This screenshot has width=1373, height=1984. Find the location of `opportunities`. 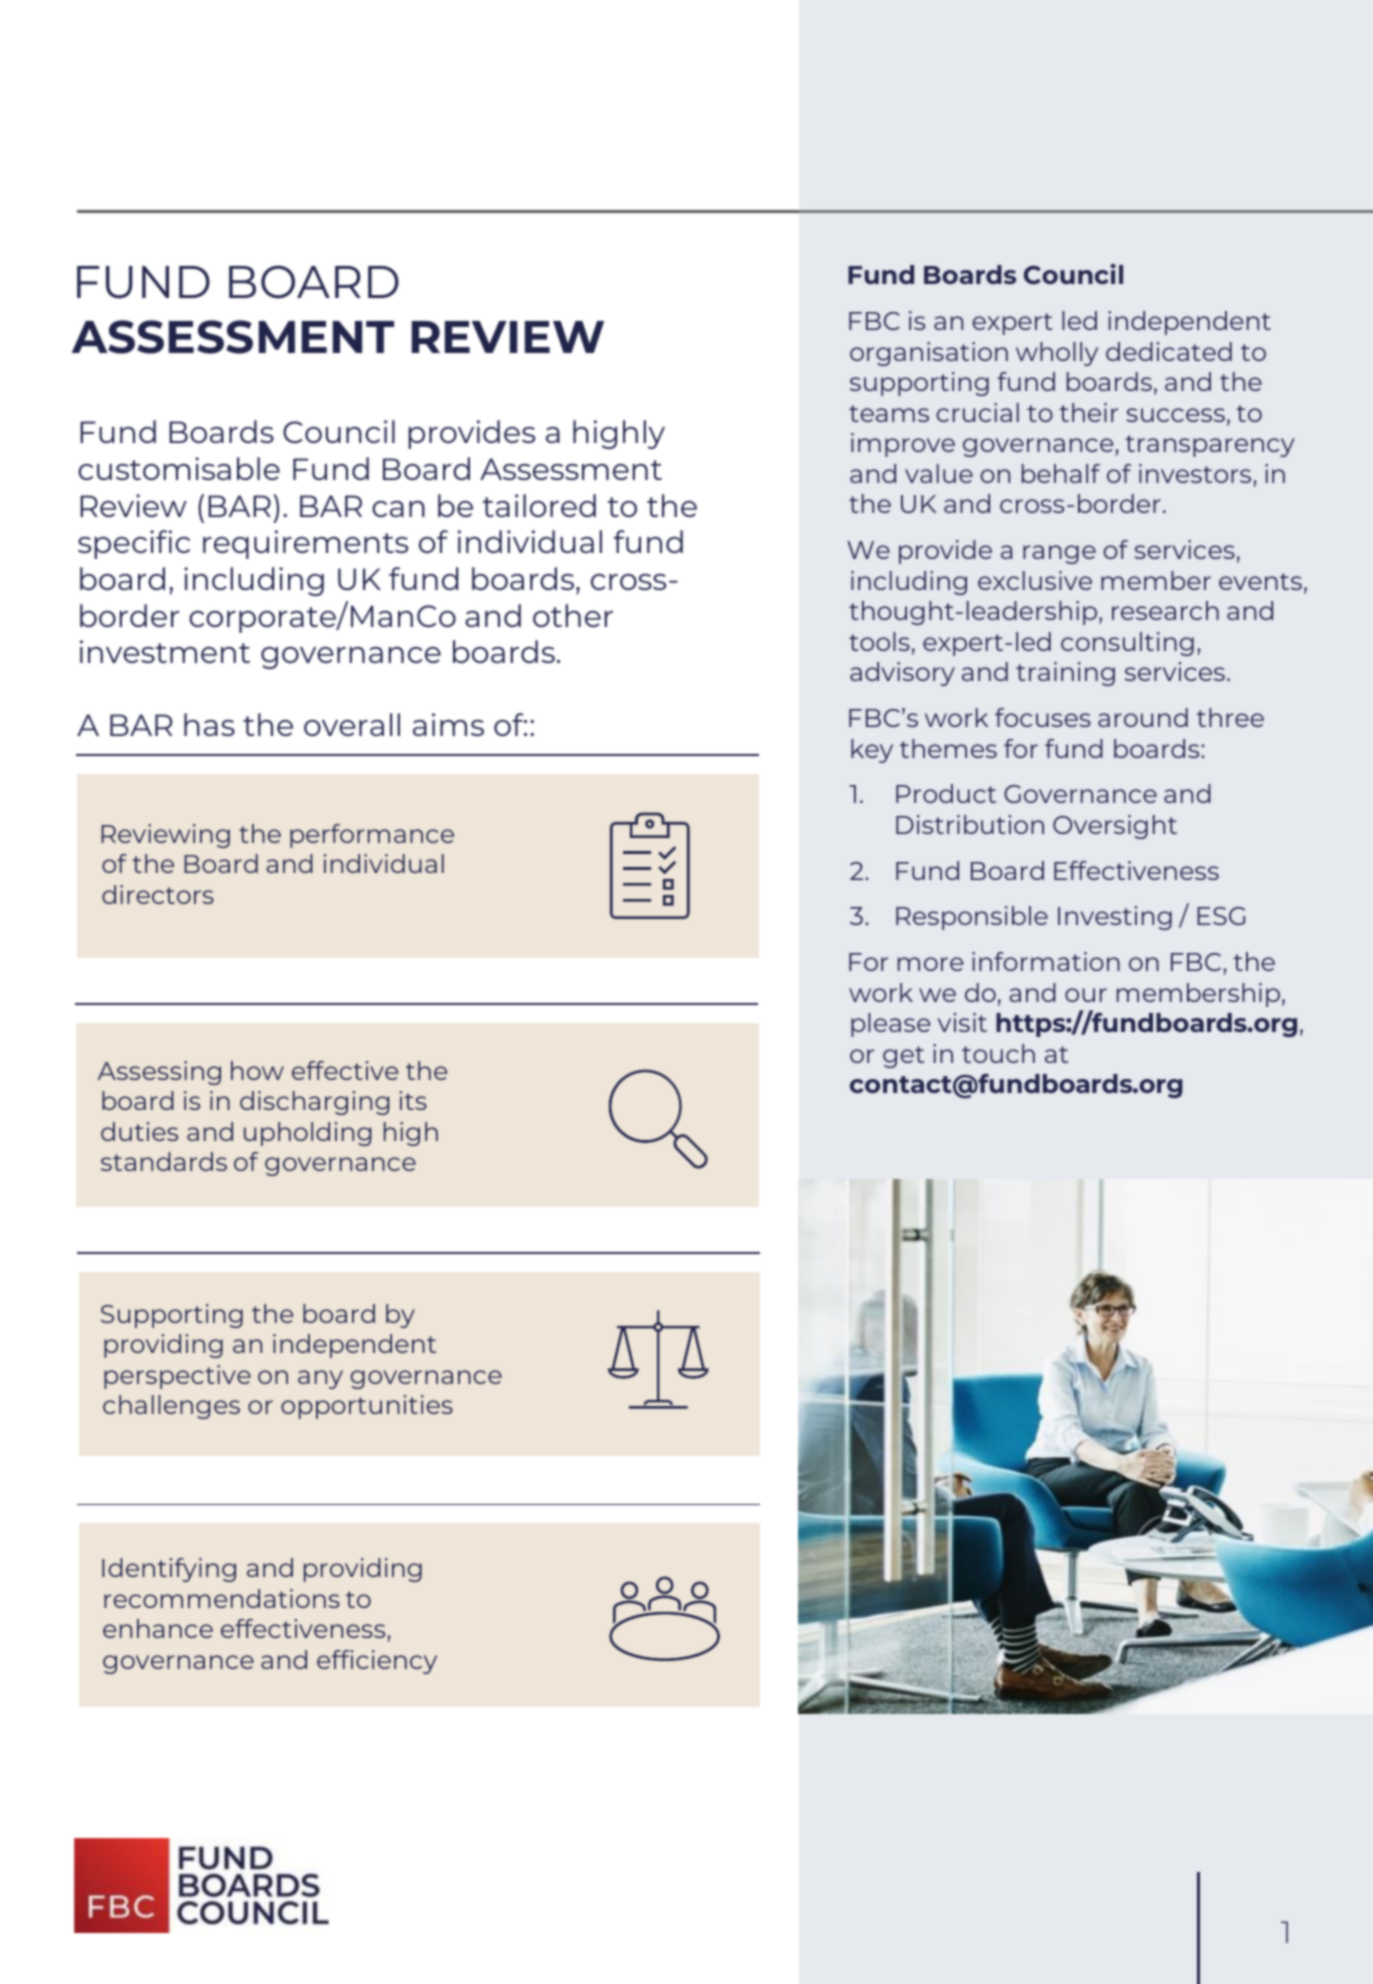

opportunities is located at coordinates (367, 1407).
